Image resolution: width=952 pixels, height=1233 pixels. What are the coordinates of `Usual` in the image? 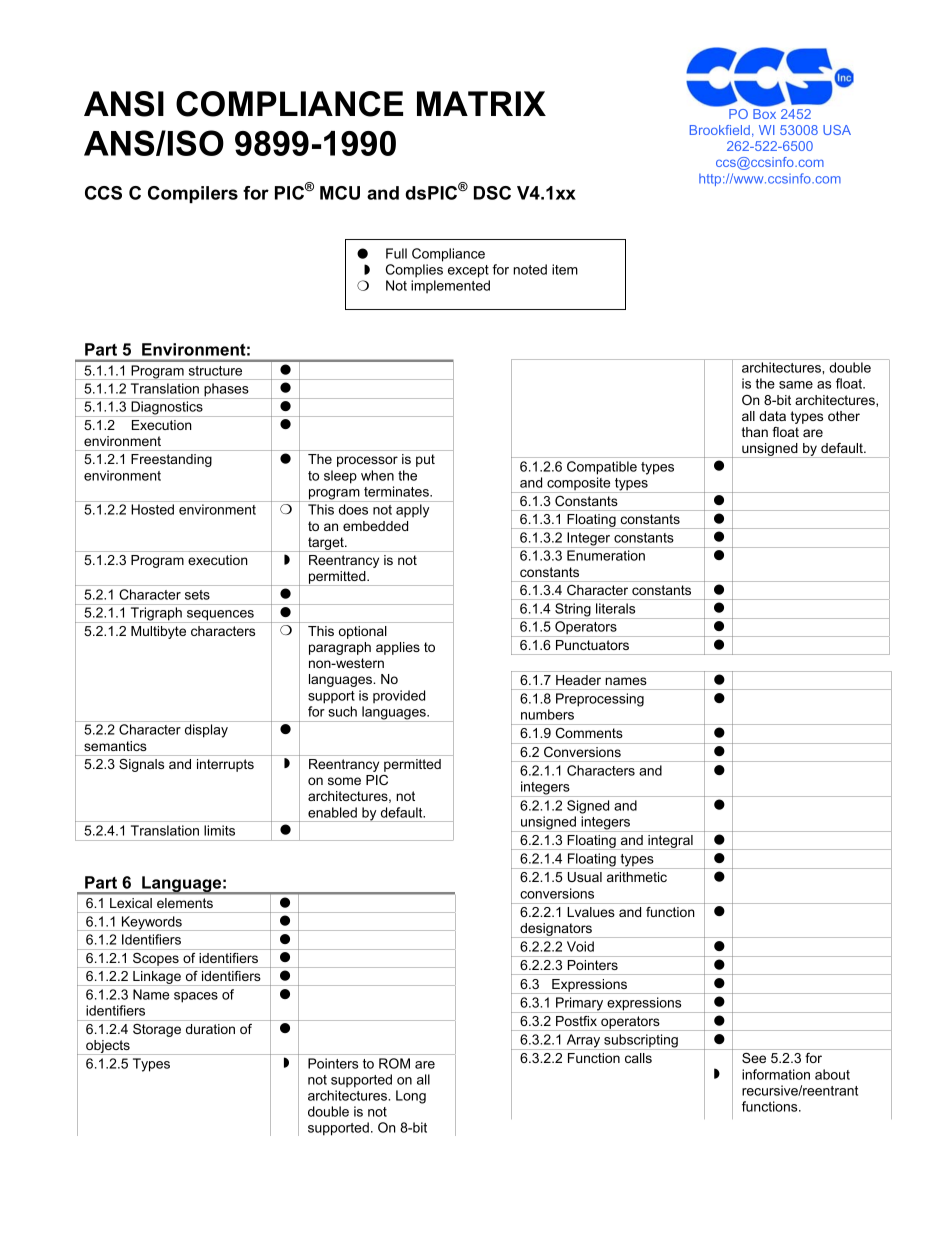 It's located at (585, 877).
